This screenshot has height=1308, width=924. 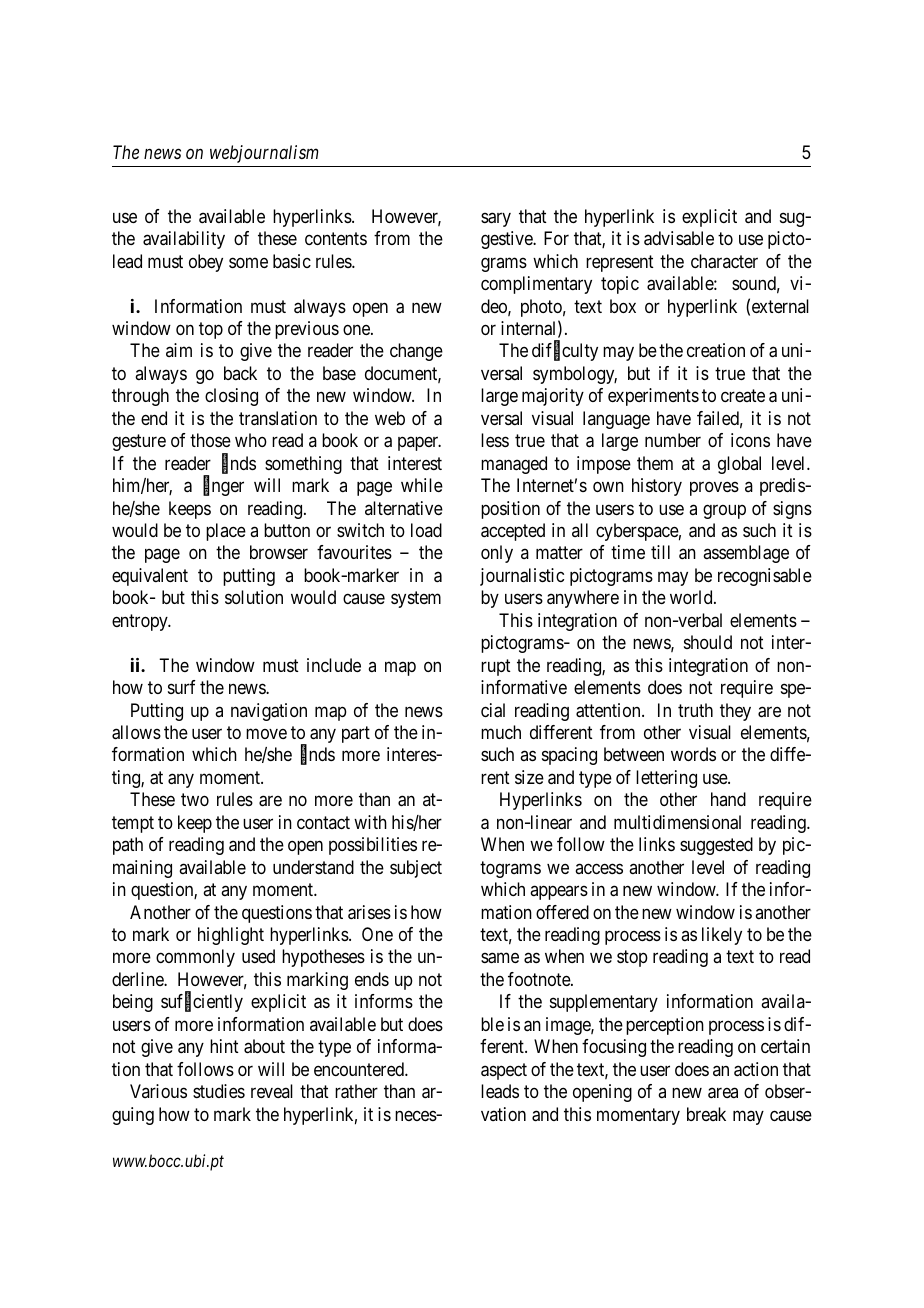 What do you see at coordinates (723, 1093) in the screenshot?
I see `area` at bounding box center [723, 1093].
